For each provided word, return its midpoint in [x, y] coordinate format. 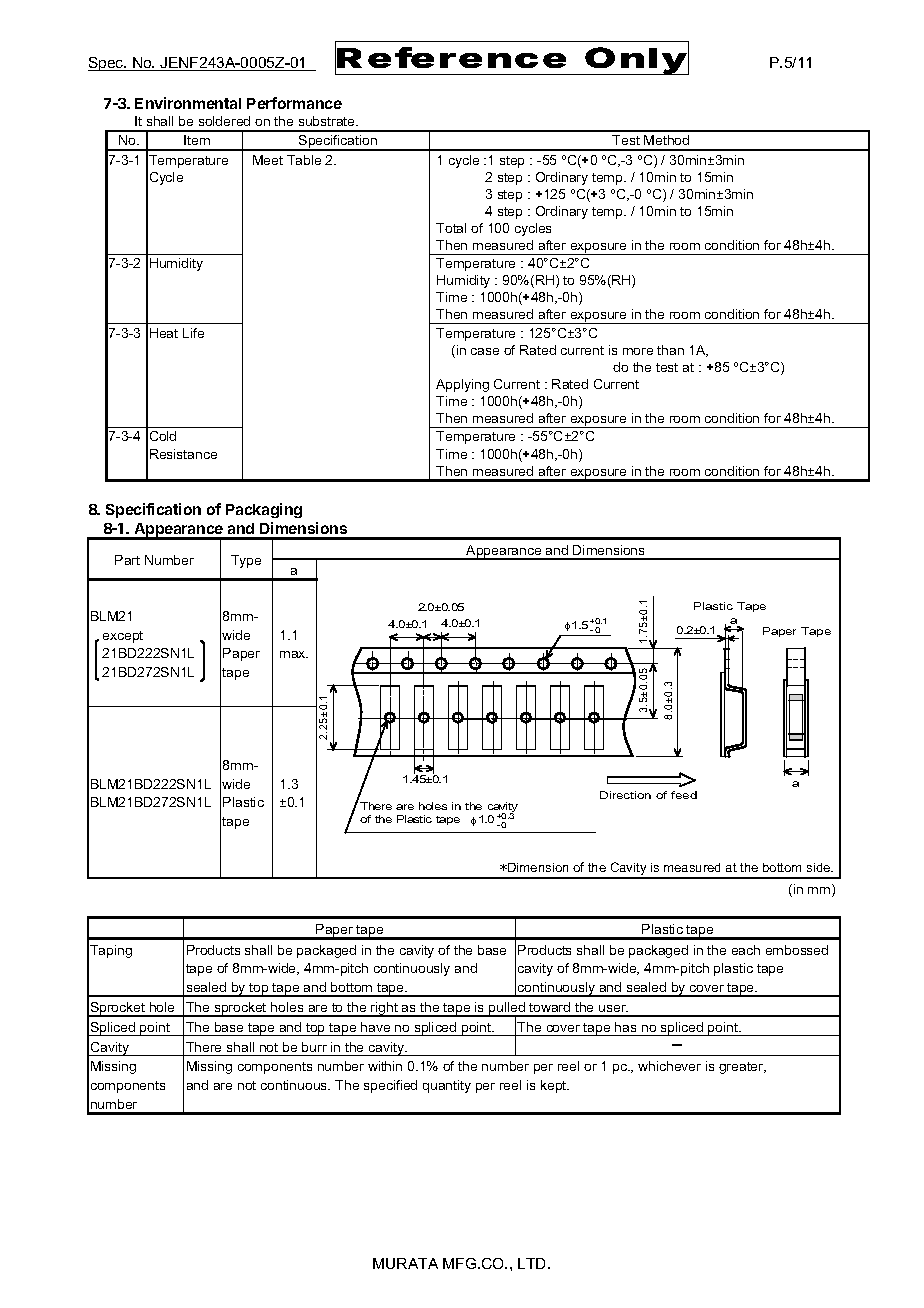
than [670, 350]
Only [635, 61]
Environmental [188, 103]
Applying [462, 385]
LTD [533, 1263]
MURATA [405, 1263]
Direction [625, 795]
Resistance [183, 454]
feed [684, 795]
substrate [328, 121]
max [294, 654]
